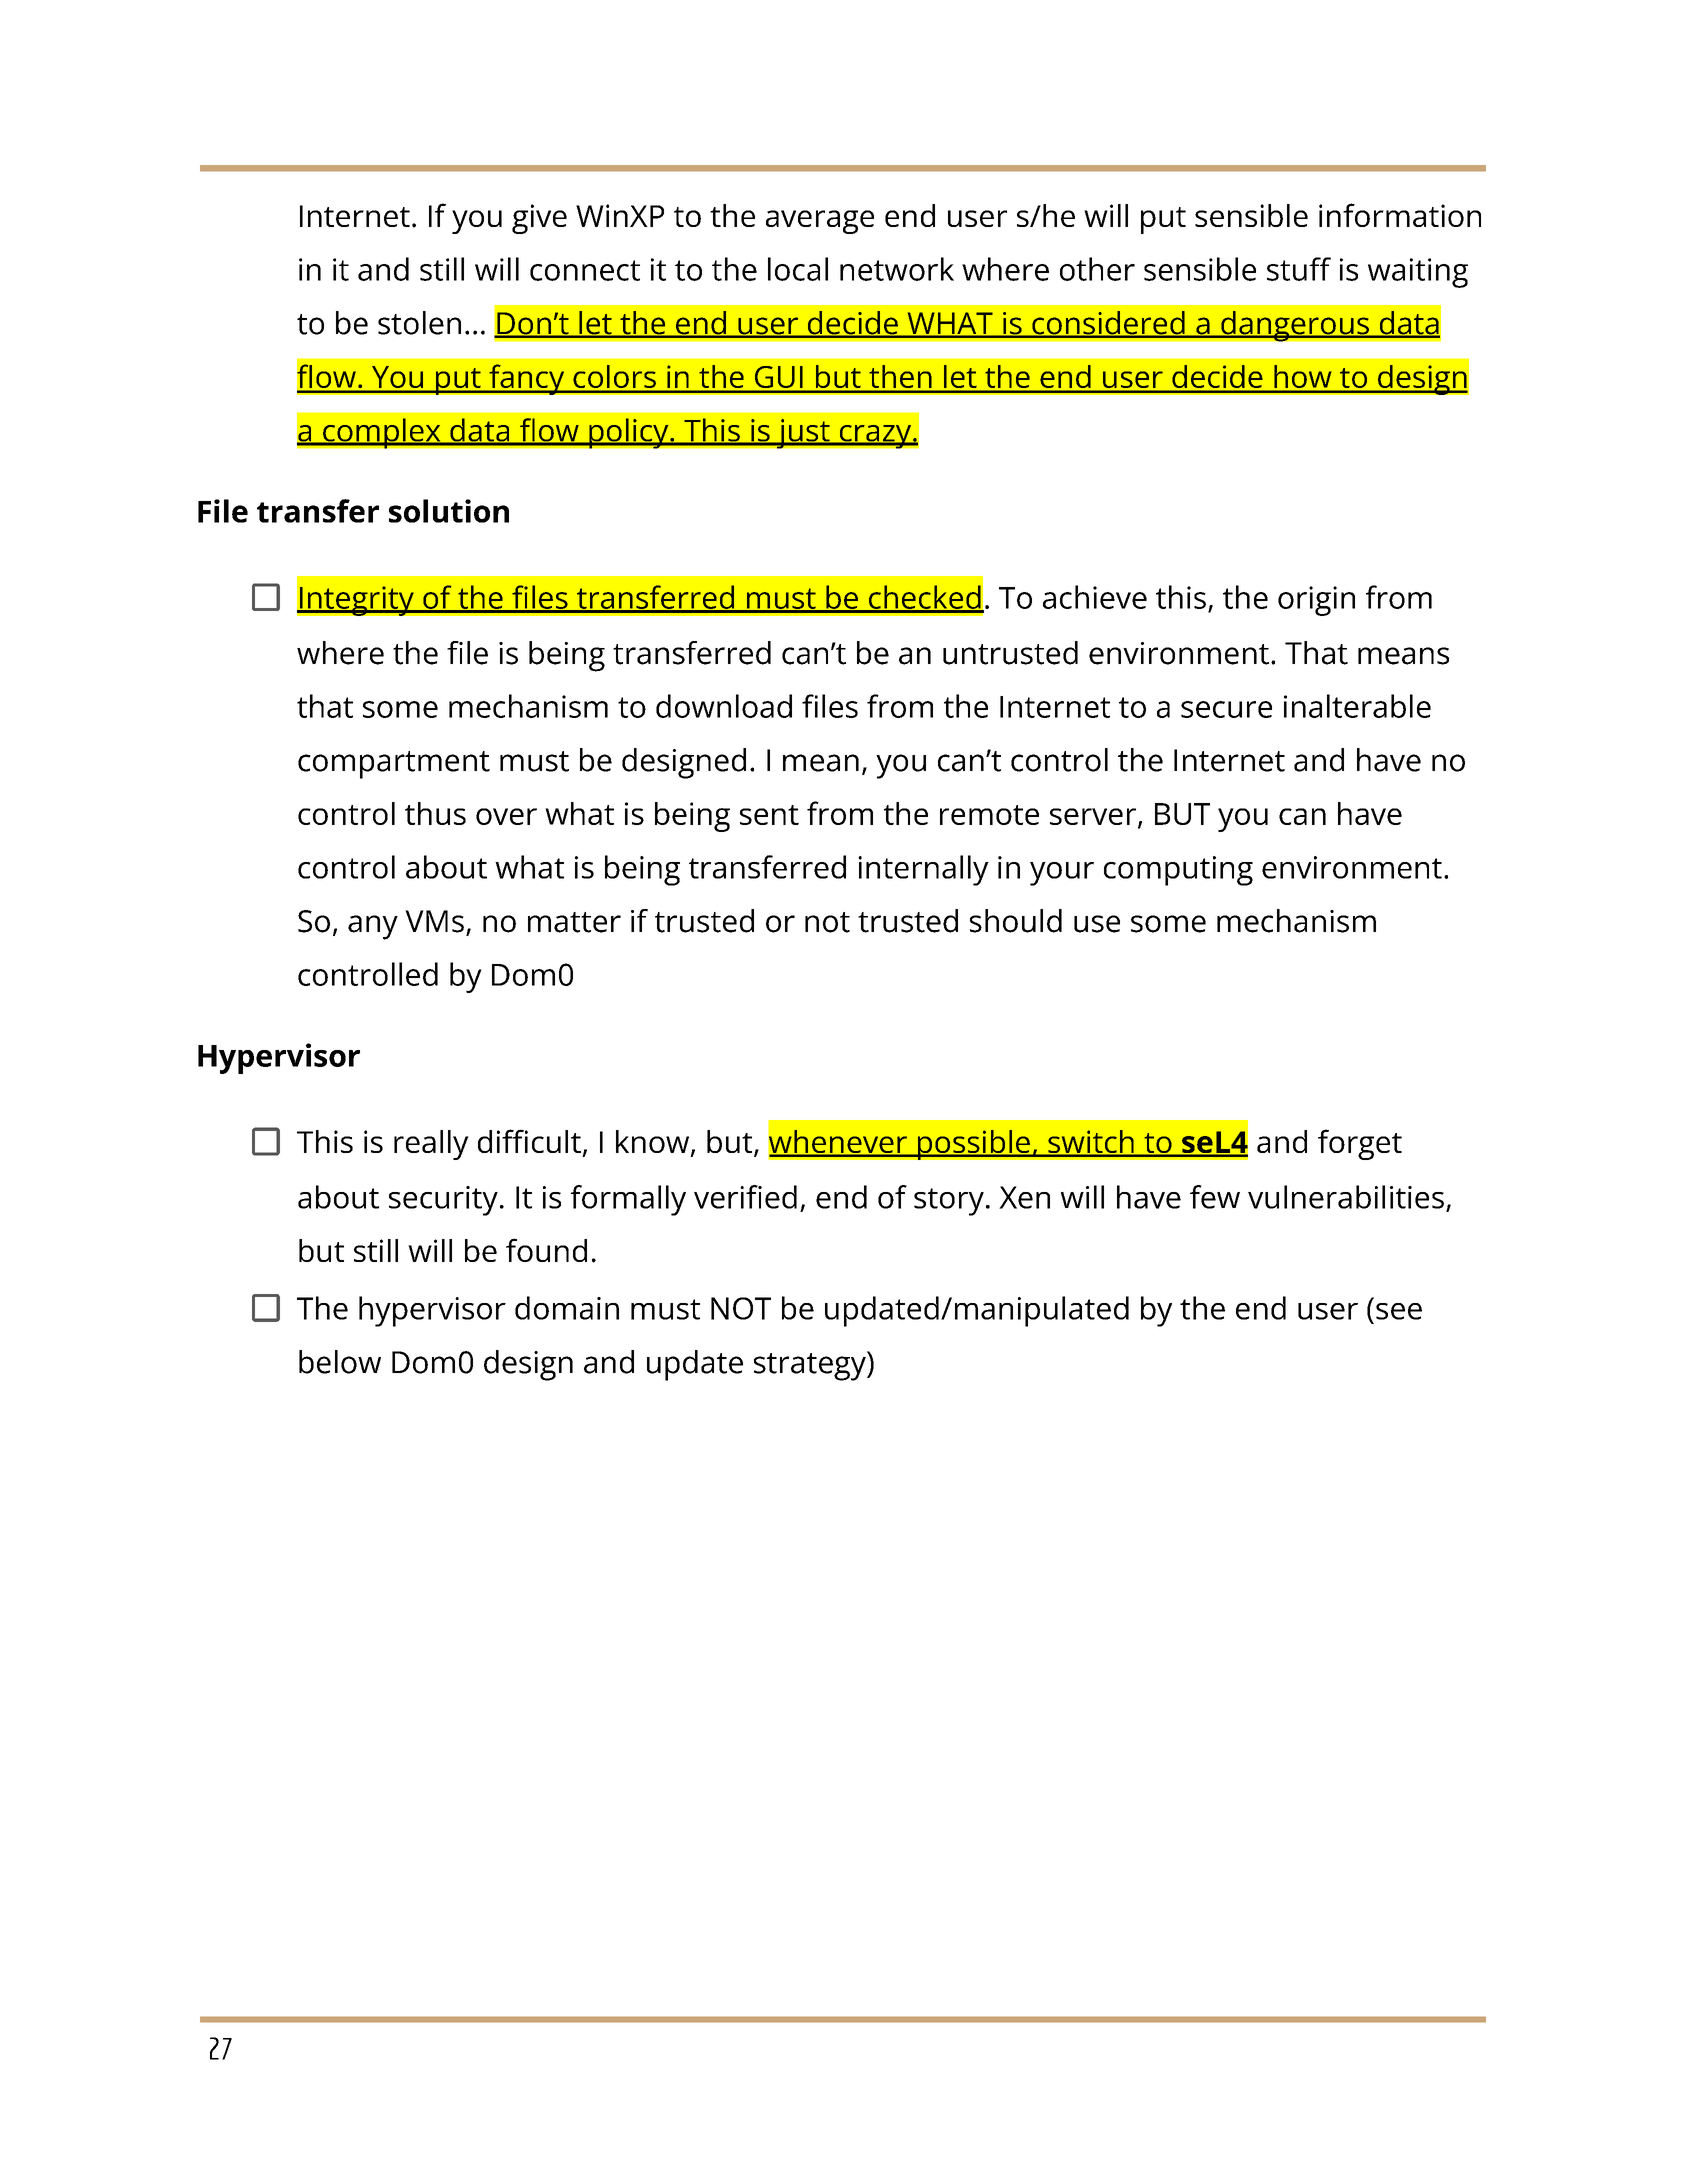 The height and width of the screenshot is (2177, 1682). What do you see at coordinates (1226, 709) in the screenshot?
I see `secure` at bounding box center [1226, 709].
